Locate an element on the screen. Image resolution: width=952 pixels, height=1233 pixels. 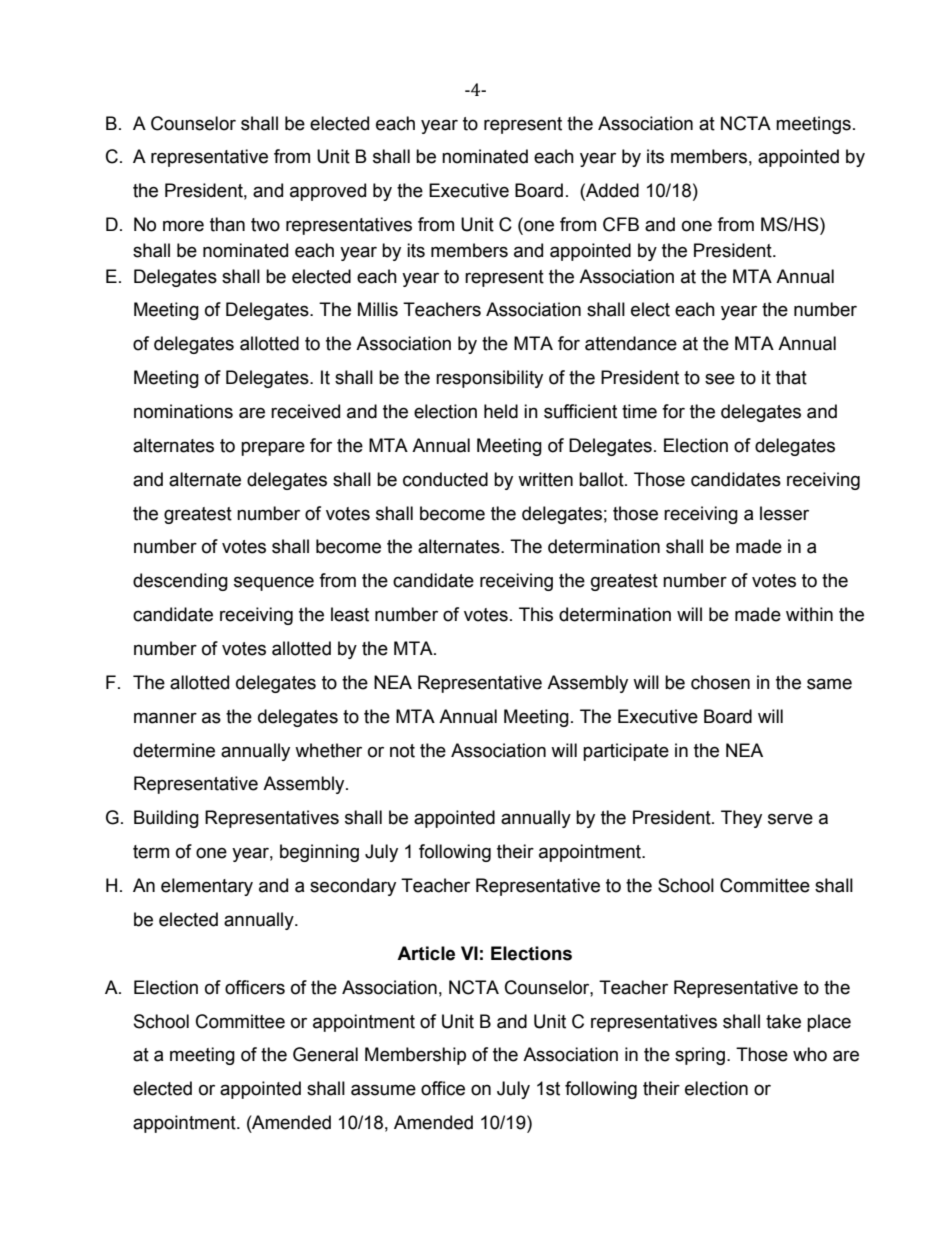
This is located at coordinates (536, 614).
